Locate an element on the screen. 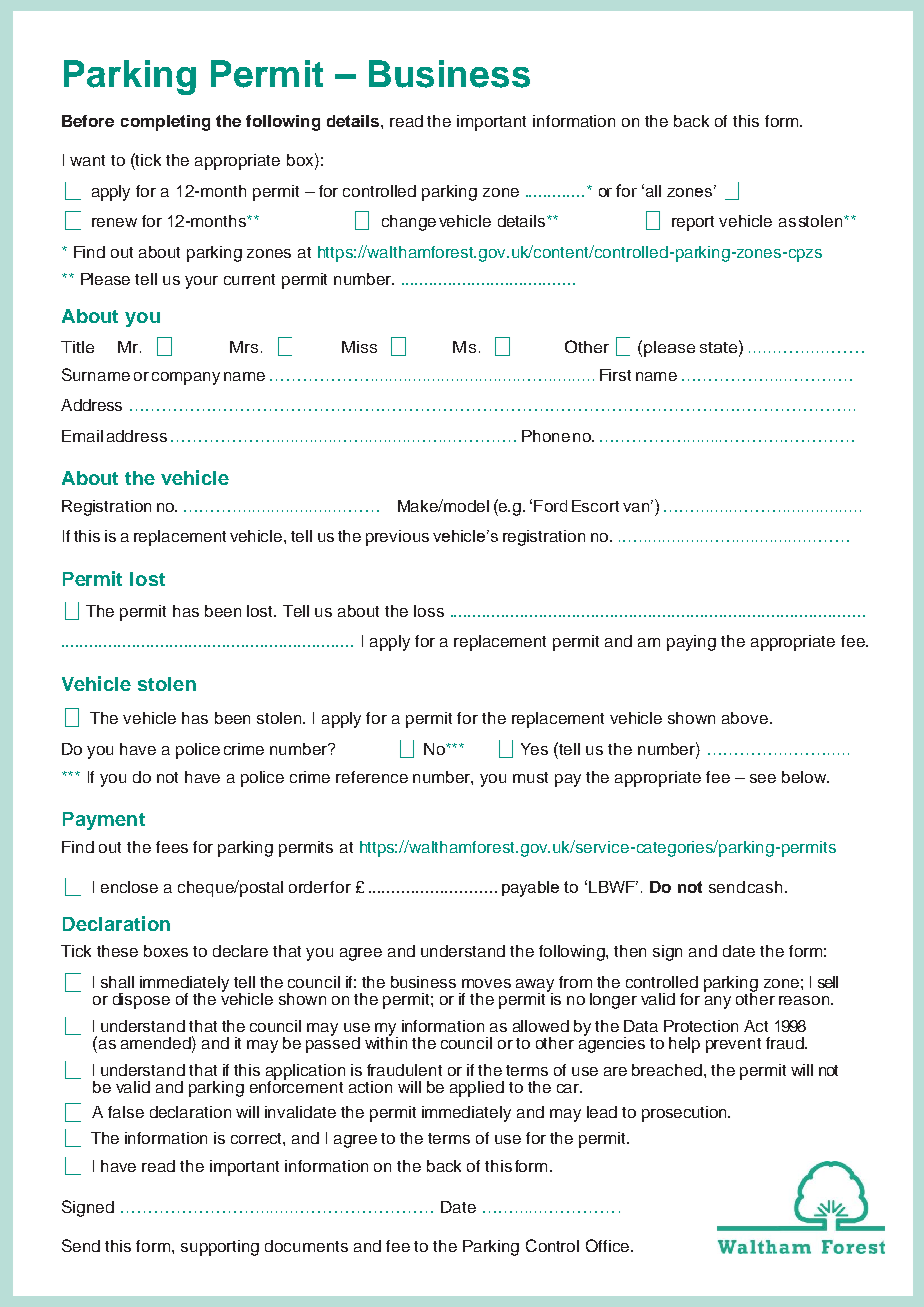 The image size is (924, 1307). documents is located at coordinates (306, 1246).
